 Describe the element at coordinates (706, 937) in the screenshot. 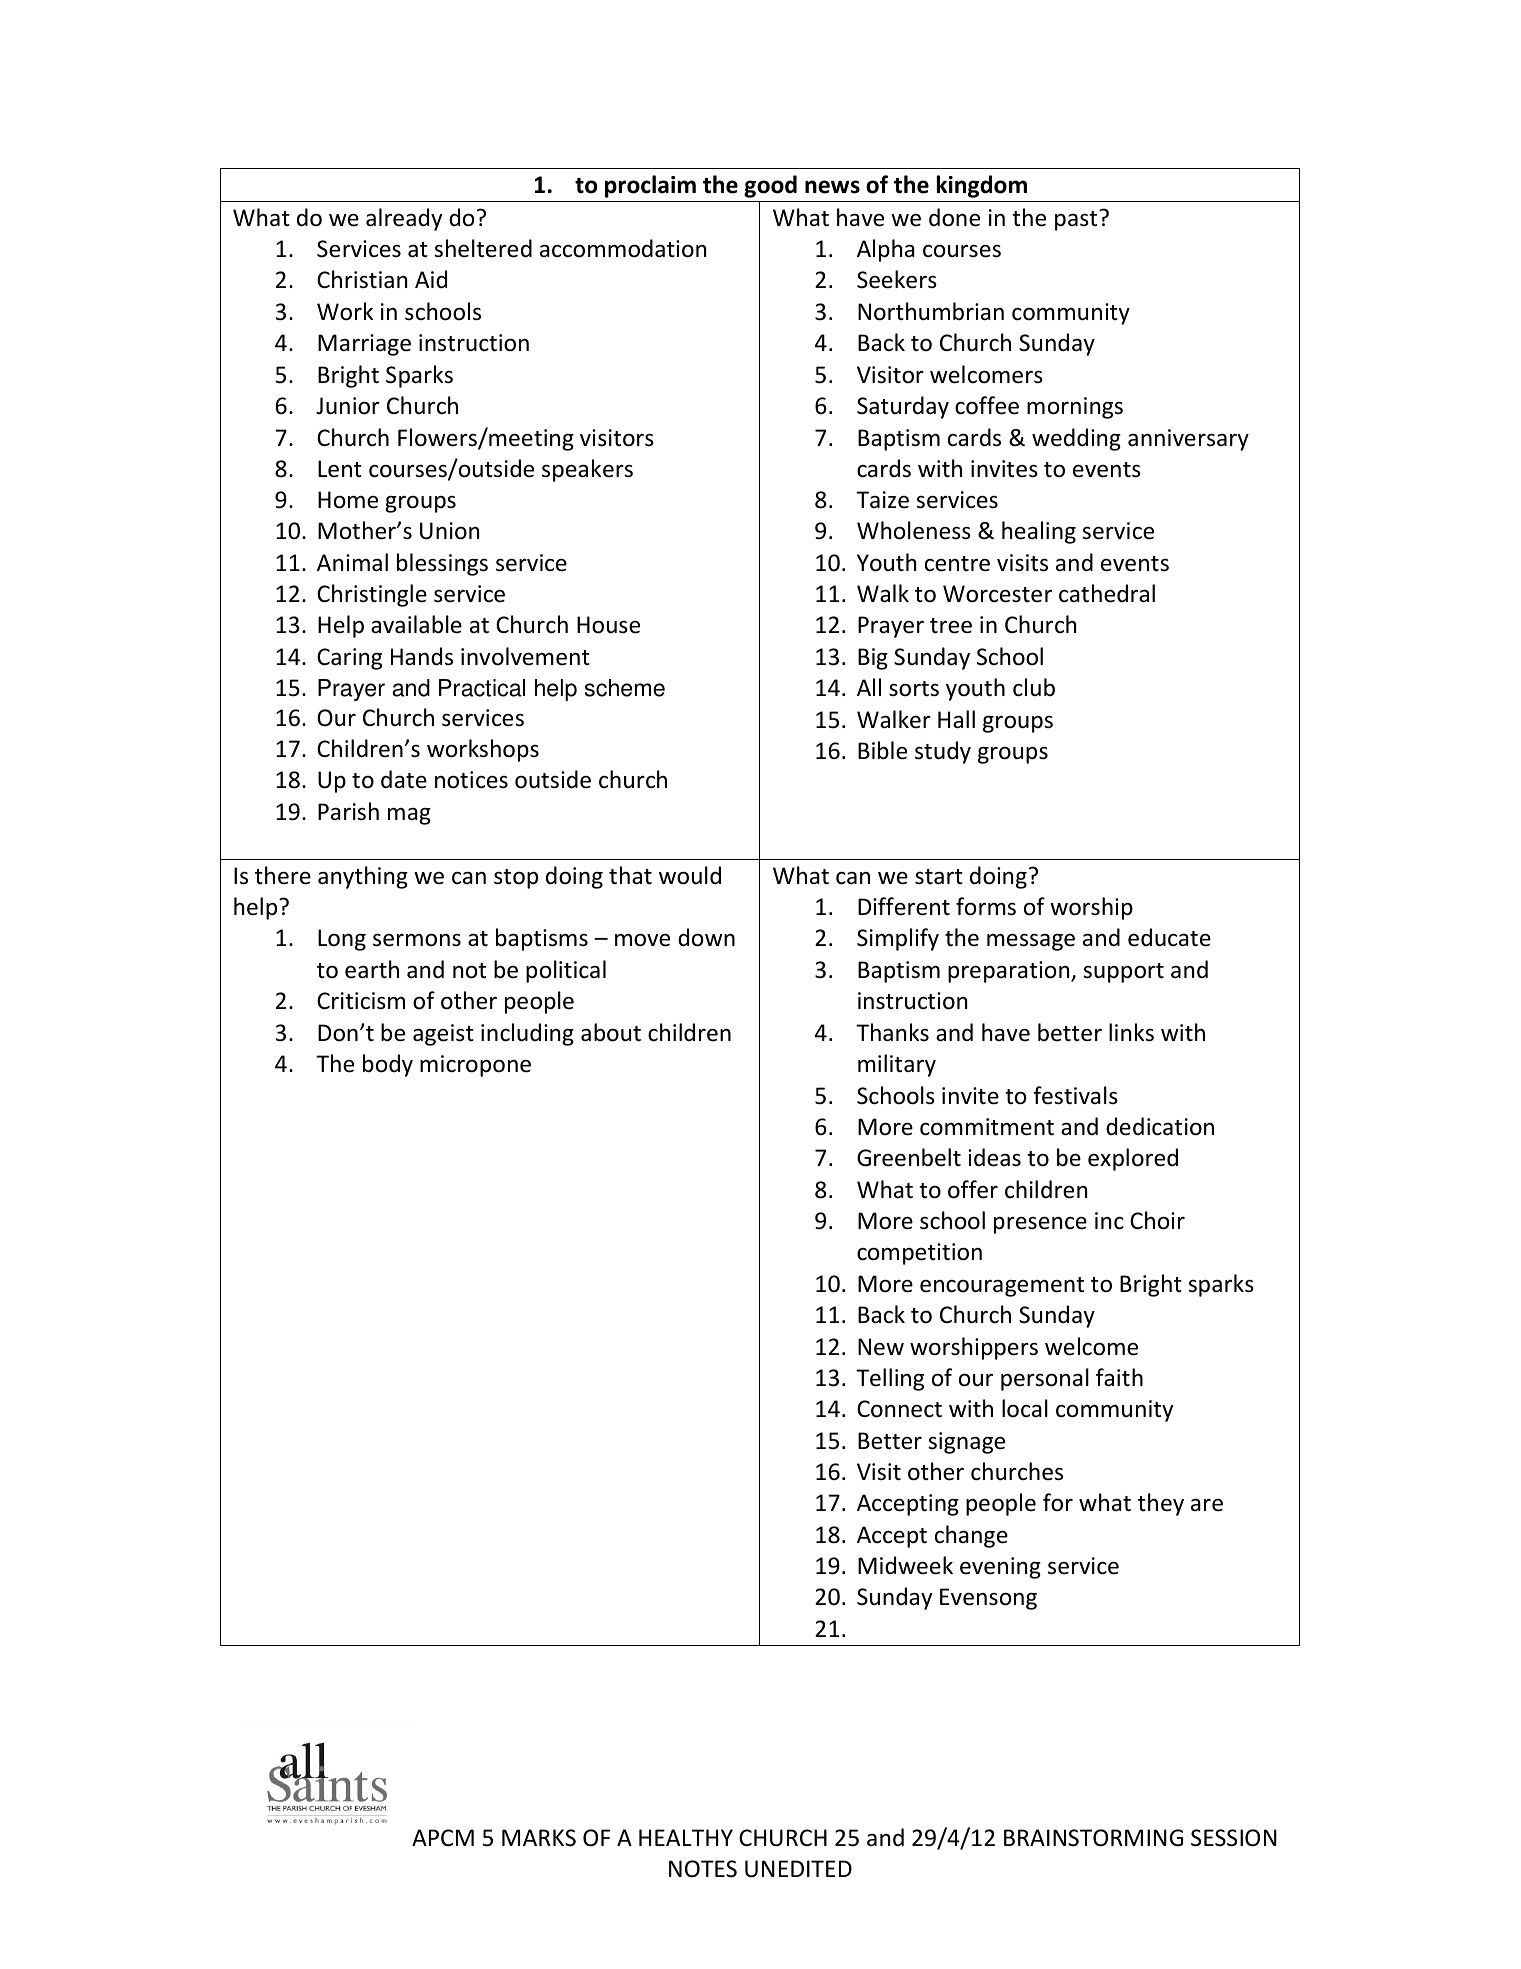

I see `down` at that location.
